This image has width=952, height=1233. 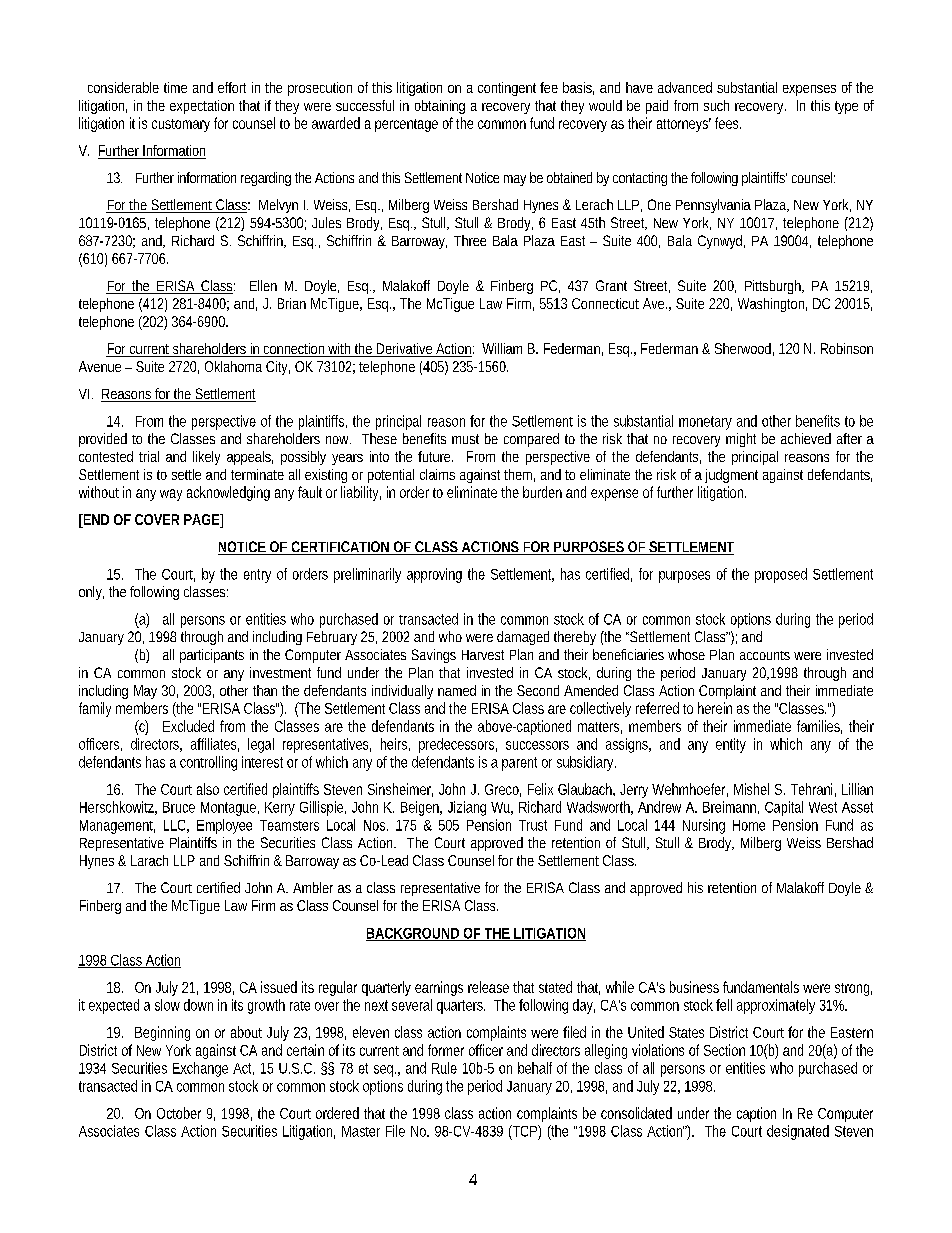 What do you see at coordinates (181, 125) in the image?
I see `customary` at bounding box center [181, 125].
